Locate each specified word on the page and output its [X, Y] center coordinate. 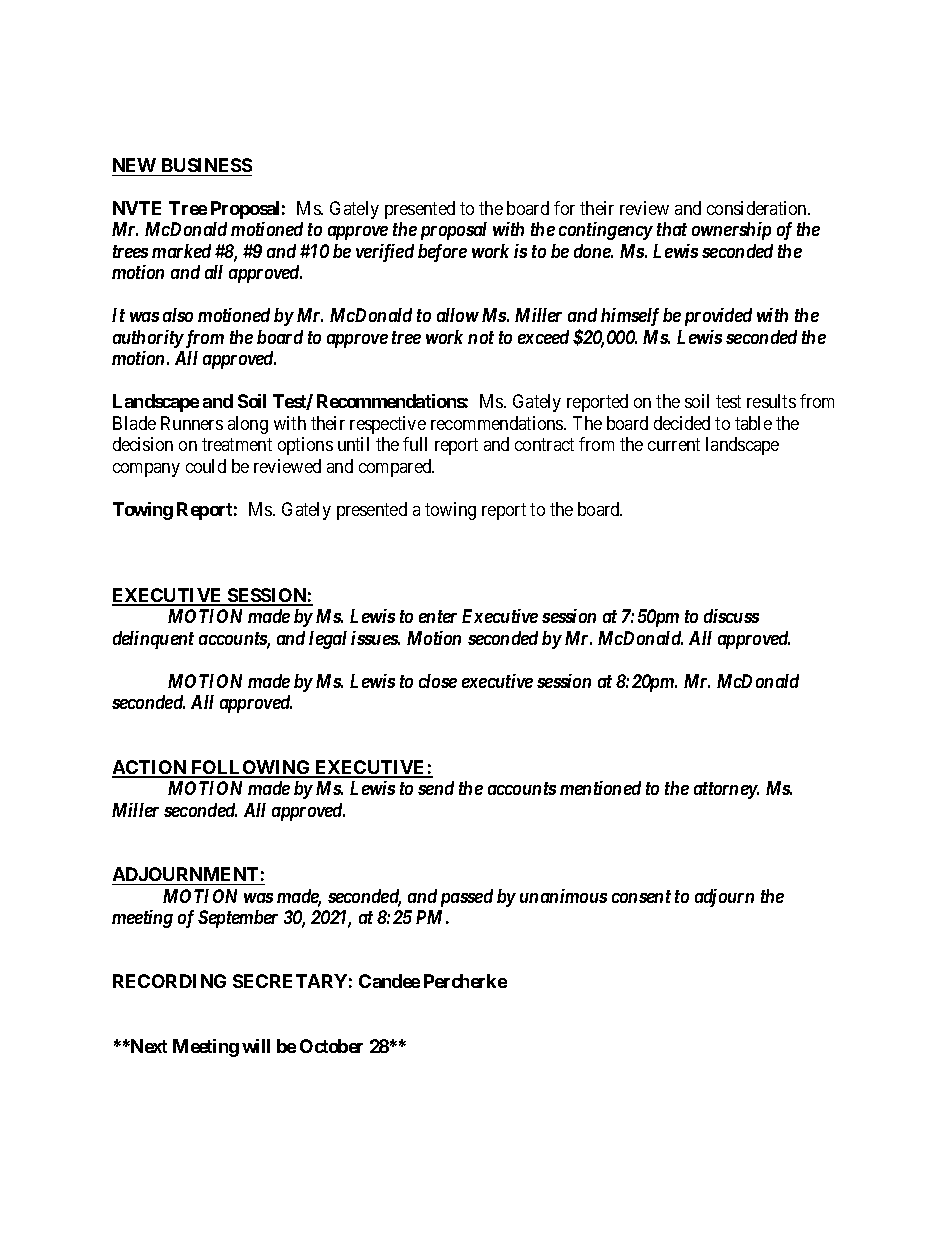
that [672, 229]
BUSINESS [207, 165]
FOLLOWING [251, 768]
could [206, 466]
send [436, 788]
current [674, 445]
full [415, 444]
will [256, 1046]
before [442, 253]
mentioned [600, 788]
